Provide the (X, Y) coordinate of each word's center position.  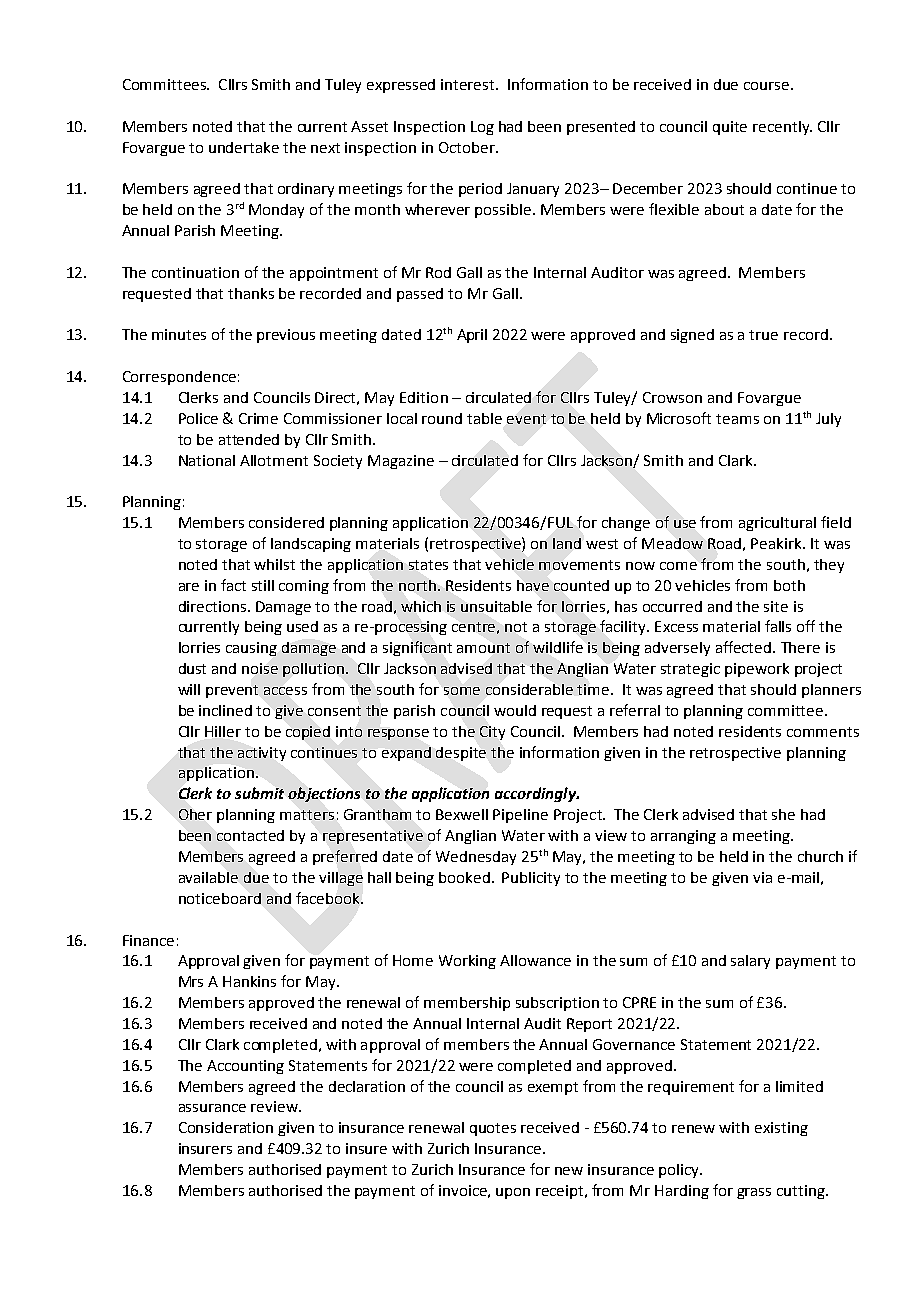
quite (730, 128)
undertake (244, 147)
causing (251, 649)
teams (737, 419)
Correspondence (179, 378)
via (762, 877)
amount (483, 648)
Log (482, 128)
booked (464, 877)
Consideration (226, 1127)
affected (745, 647)
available (208, 877)
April (472, 336)
